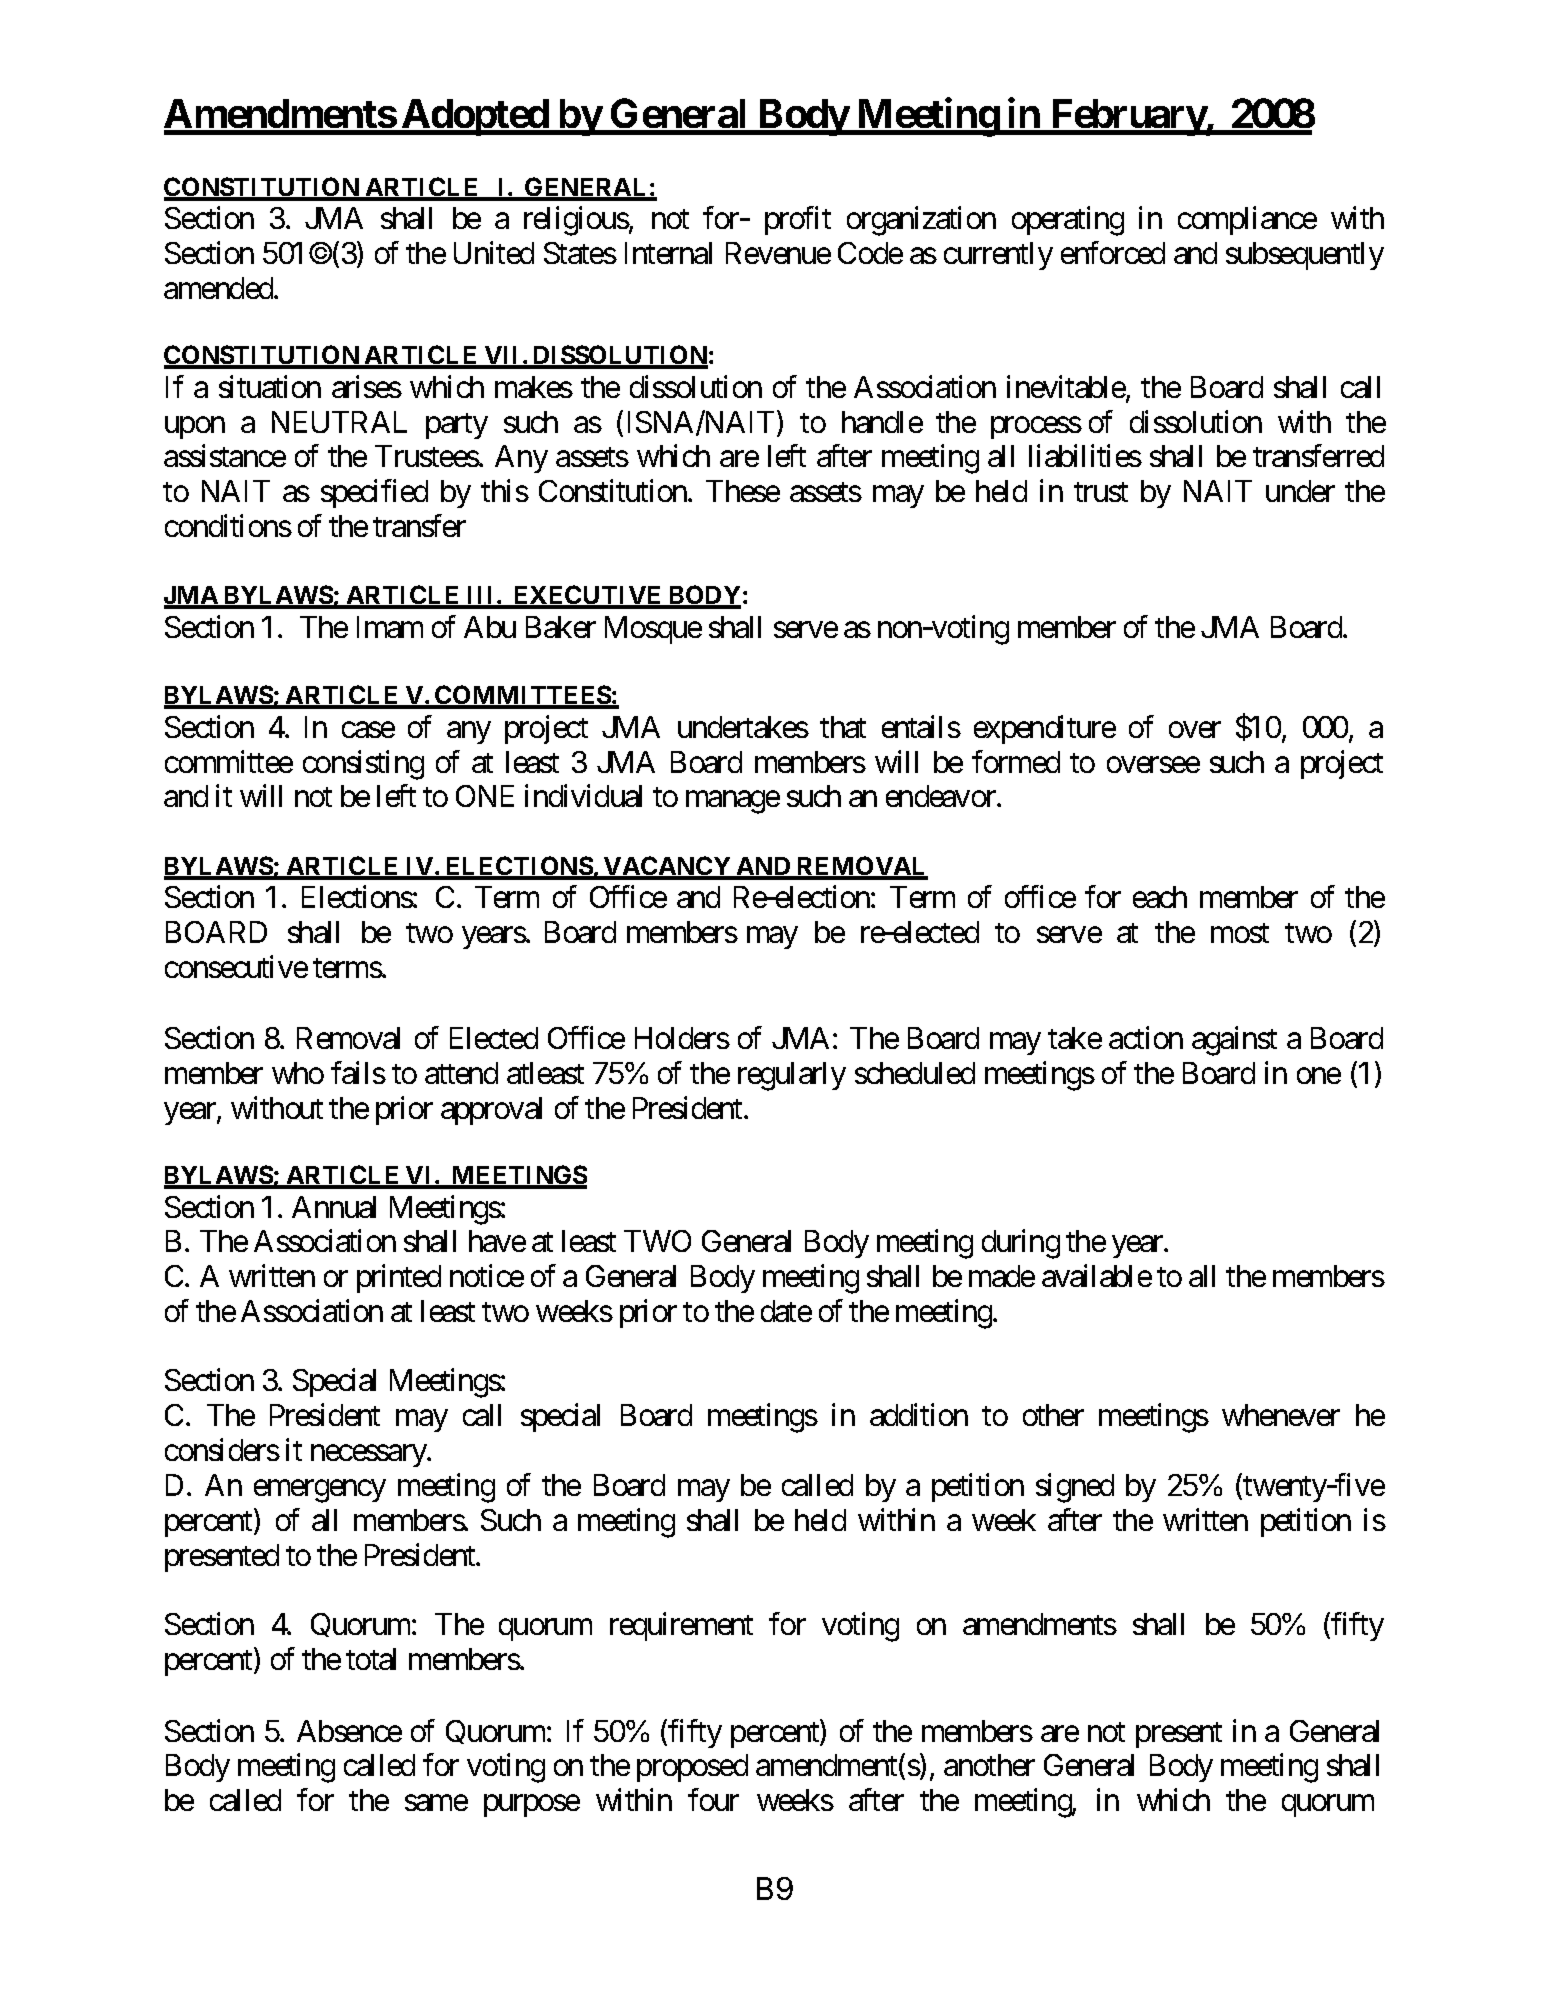 The image size is (1546, 2000). What do you see at coordinates (399, 1278) in the image?
I see `printed` at bounding box center [399, 1278].
